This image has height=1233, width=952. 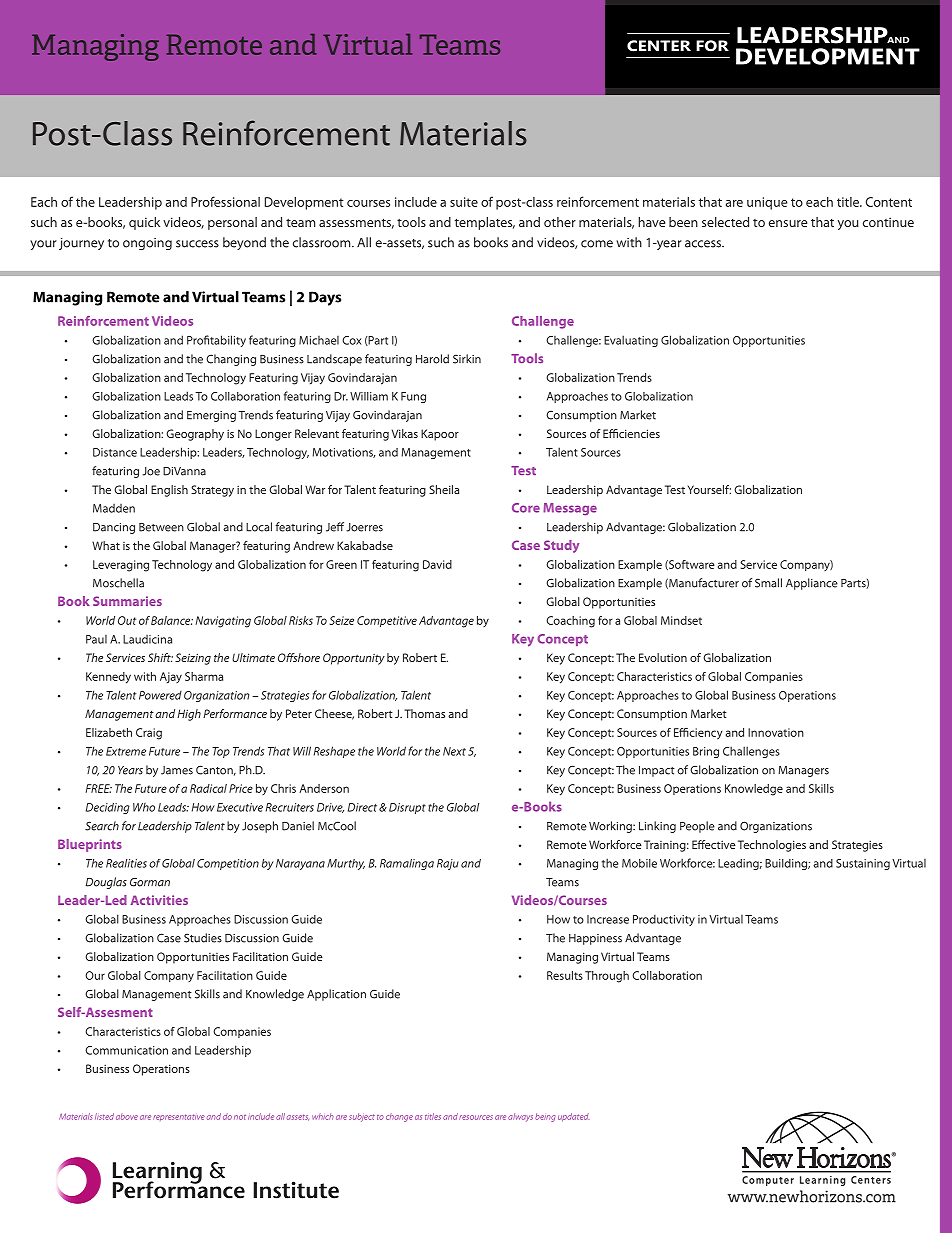 I want to click on Radical, so click(x=208, y=788).
